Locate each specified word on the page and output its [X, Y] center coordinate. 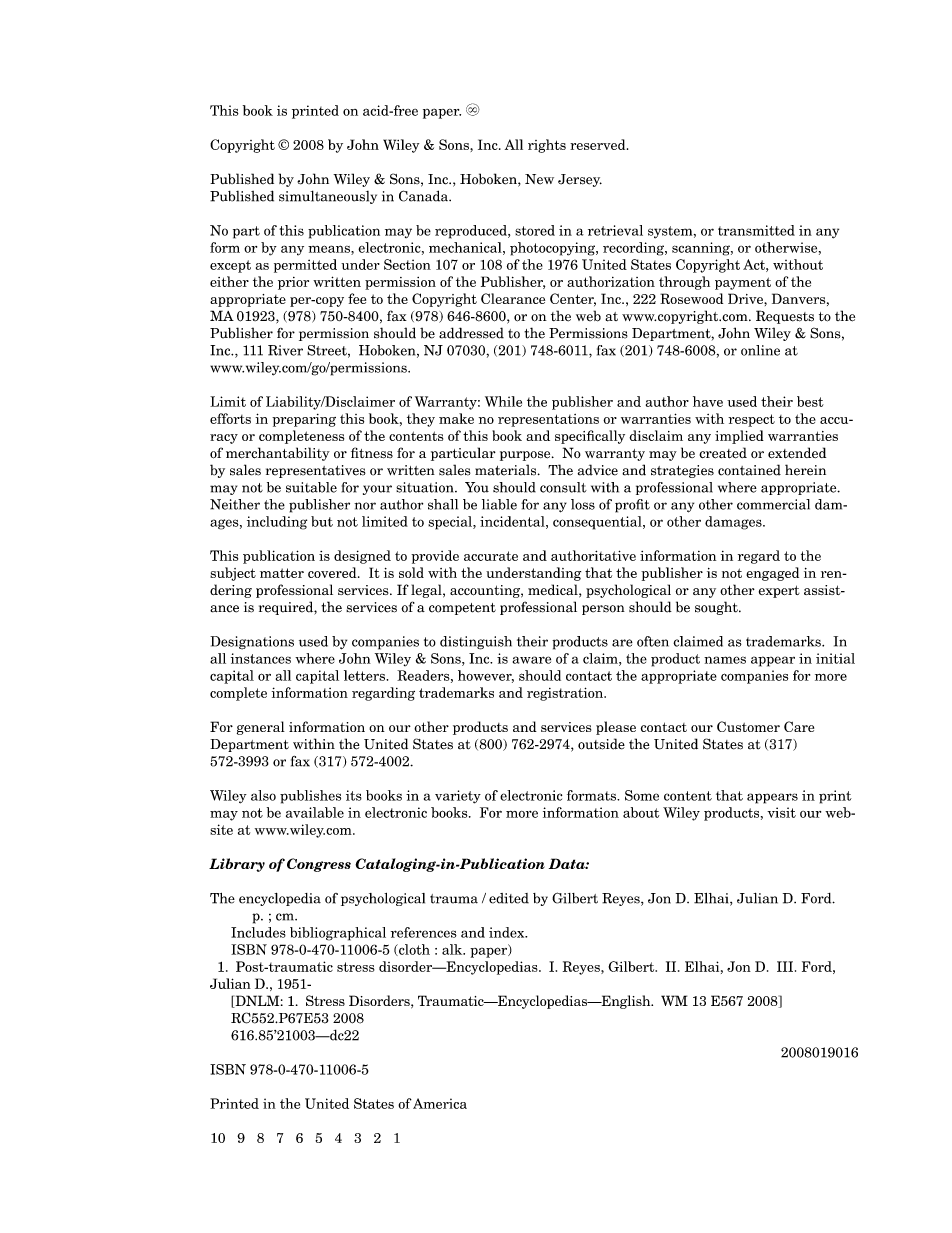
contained [749, 470]
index [508, 932]
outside [601, 744]
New [539, 179]
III [786, 966]
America [440, 1103]
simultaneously [328, 197]
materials [507, 470]
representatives [316, 471]
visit [781, 812]
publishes [310, 797]
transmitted [756, 230]
